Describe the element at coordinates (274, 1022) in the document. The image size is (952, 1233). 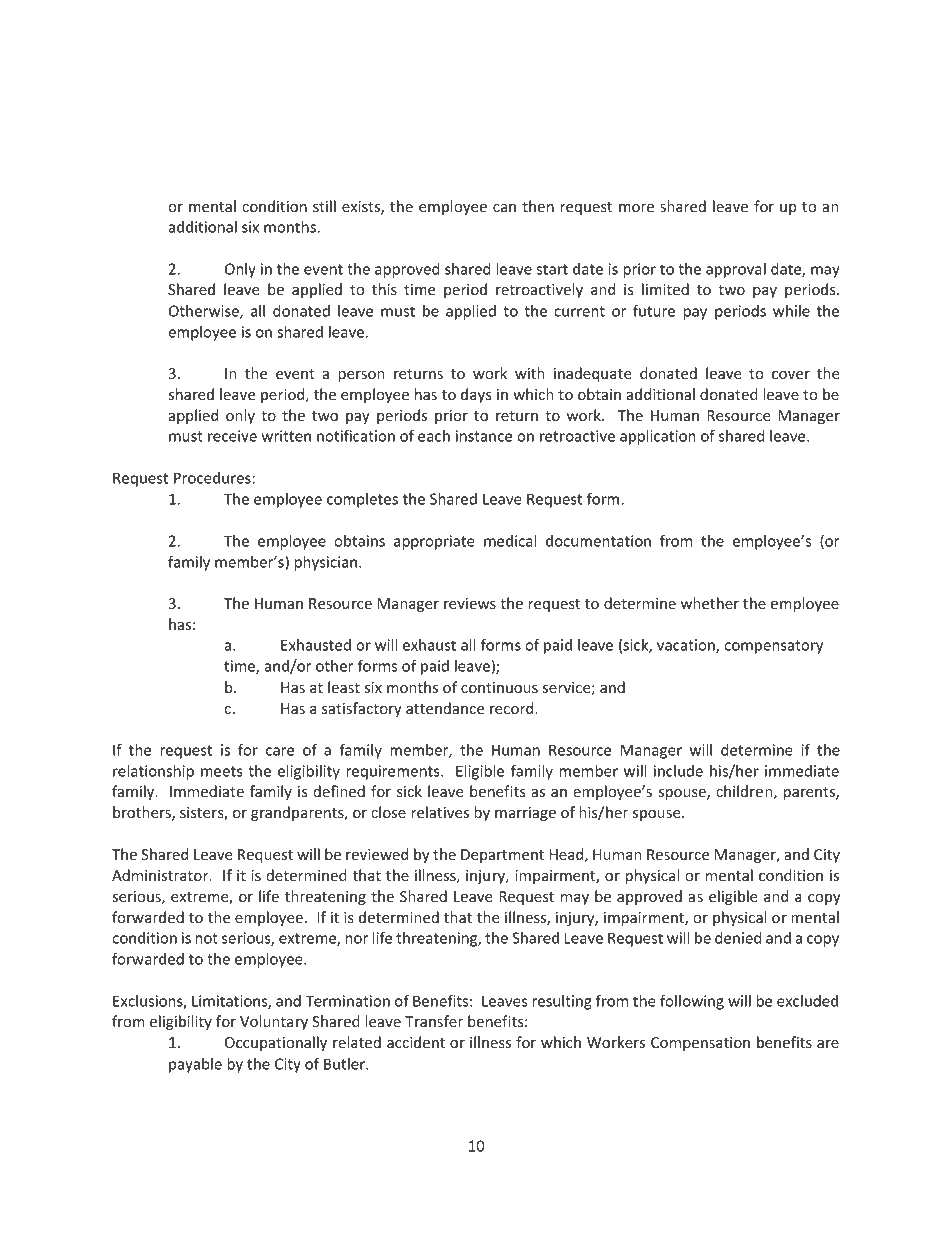
I see `Voluntary` at that location.
